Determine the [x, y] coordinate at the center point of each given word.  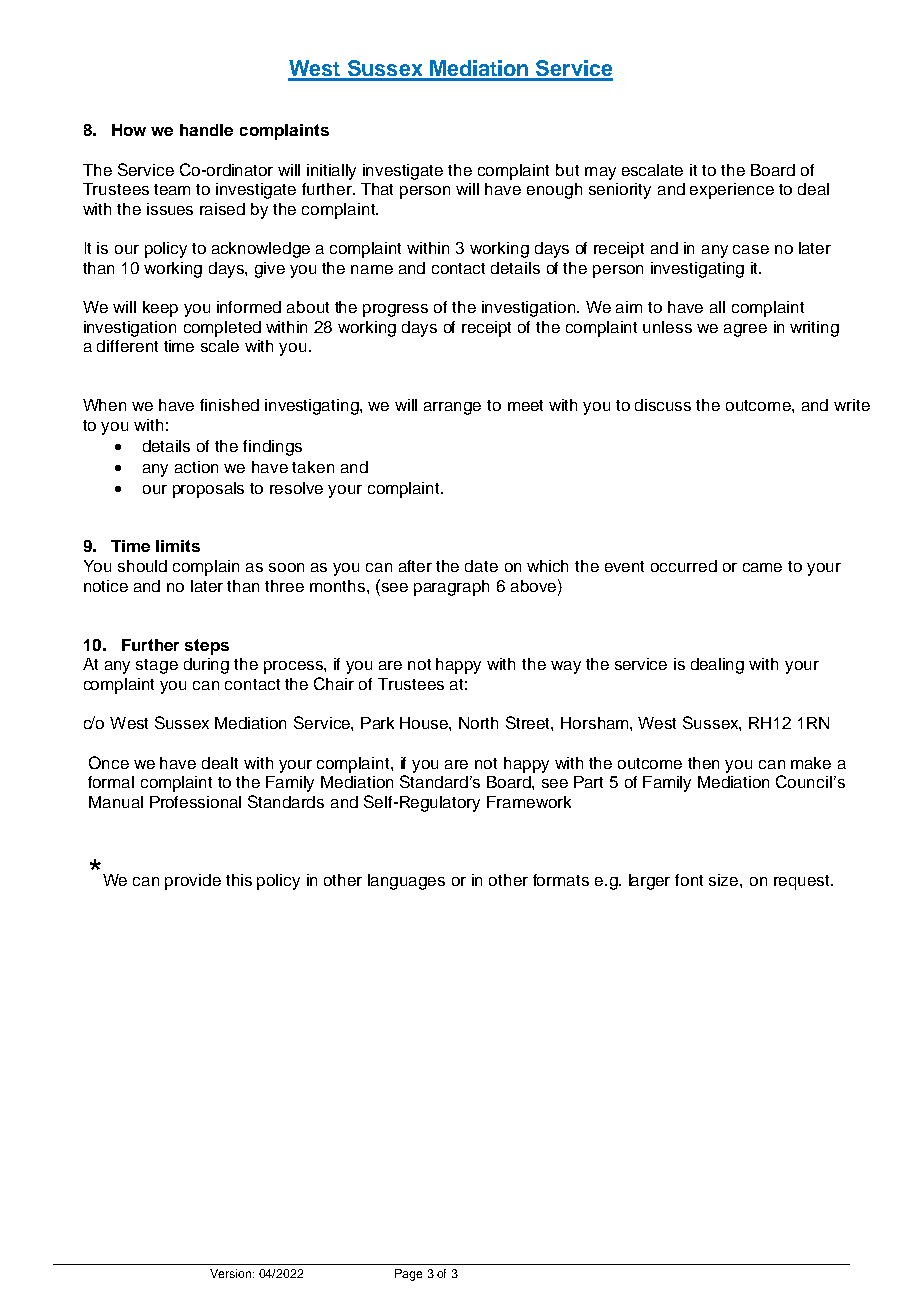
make [811, 763]
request [803, 882]
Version [232, 1273]
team [172, 189]
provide [193, 882]
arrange [452, 408]
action [196, 467]
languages [406, 882]
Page [408, 1275]
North [478, 723]
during [206, 666]
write [852, 405]
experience [732, 191]
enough [554, 191]
